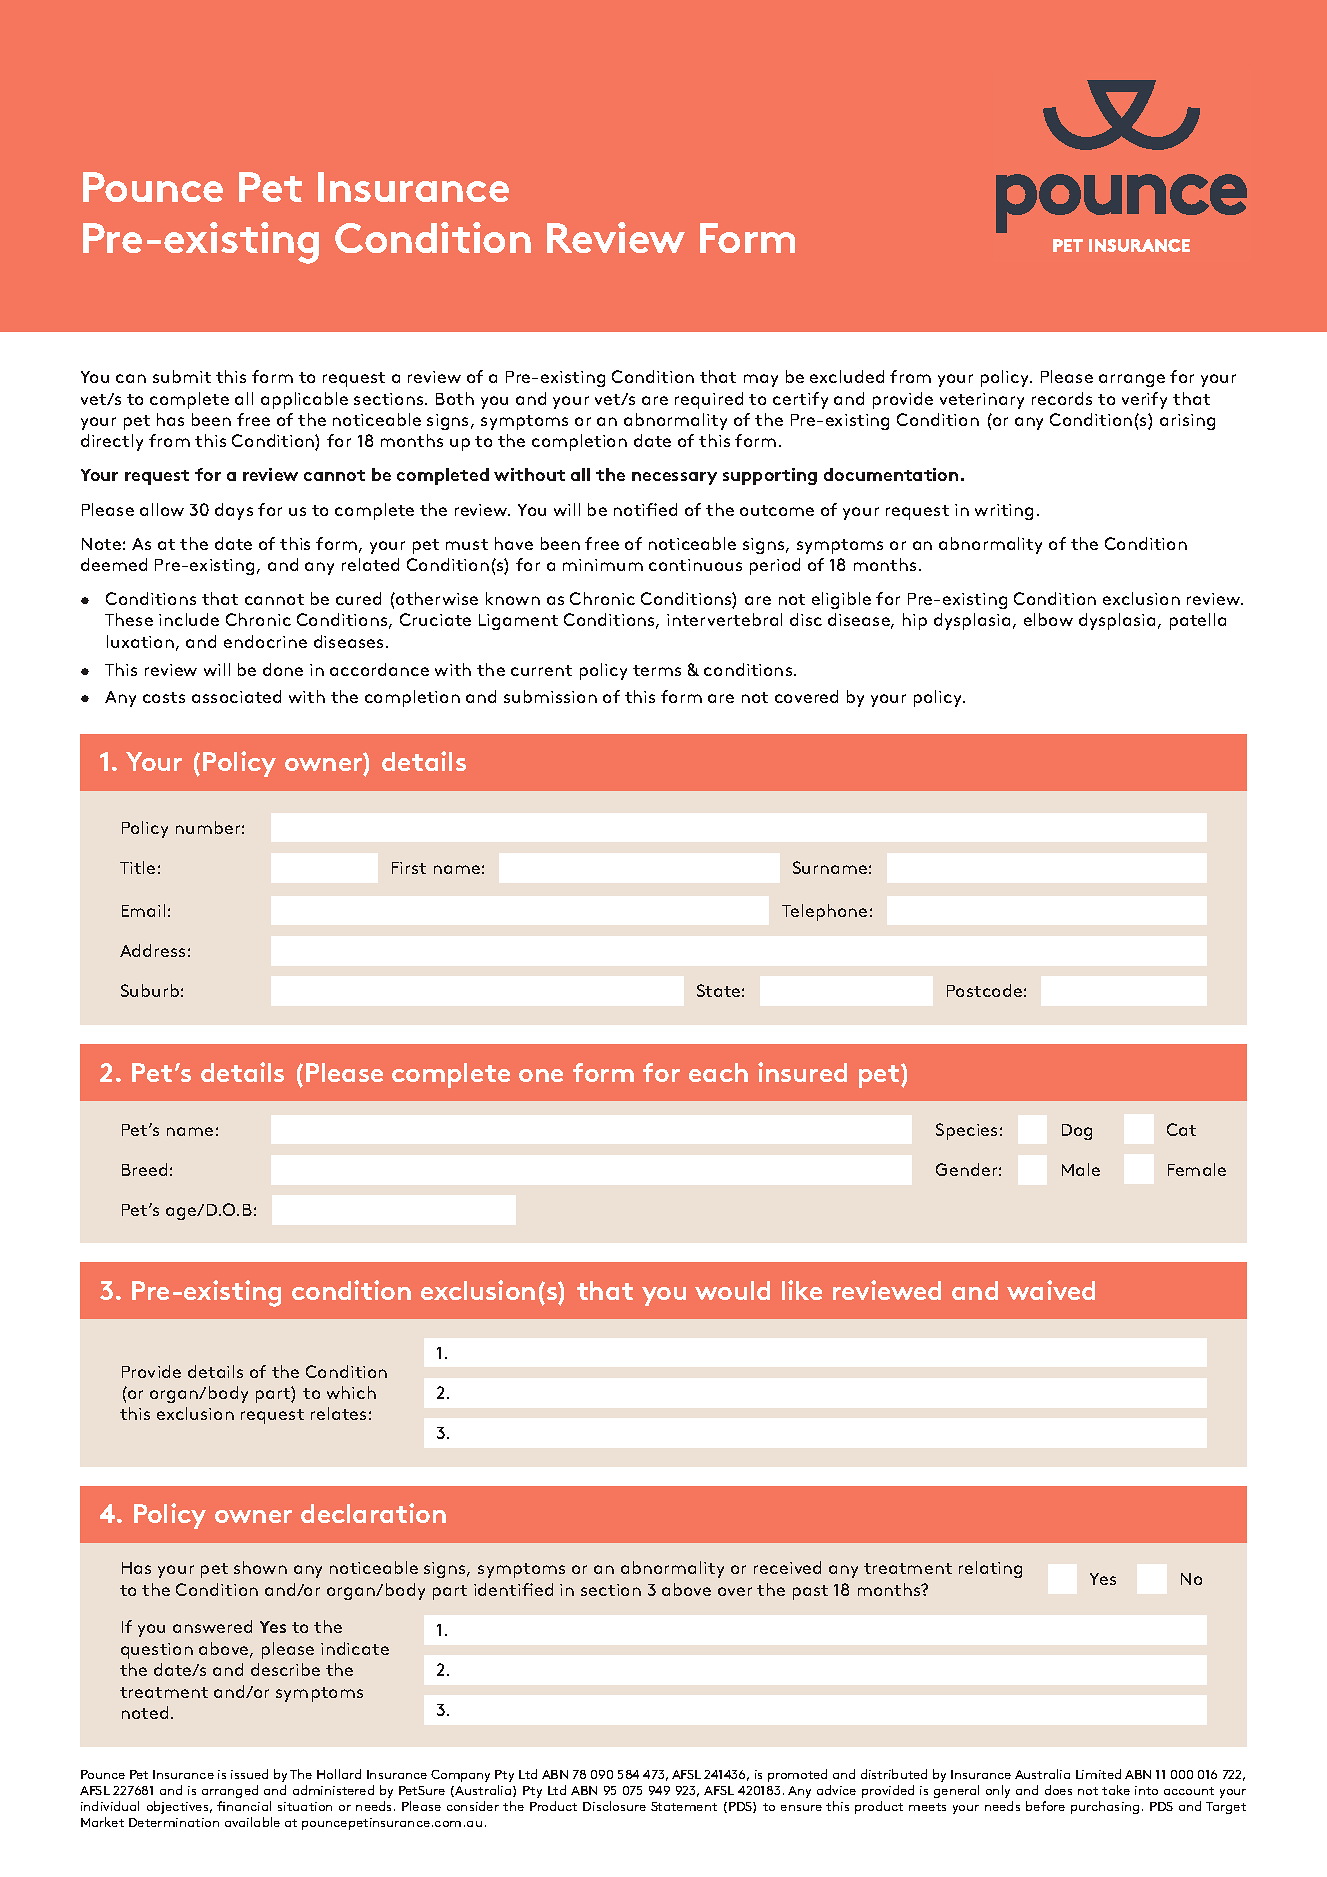 The height and width of the image is (1877, 1327). What do you see at coordinates (797, 1775) in the image?
I see `promoted` at bounding box center [797, 1775].
